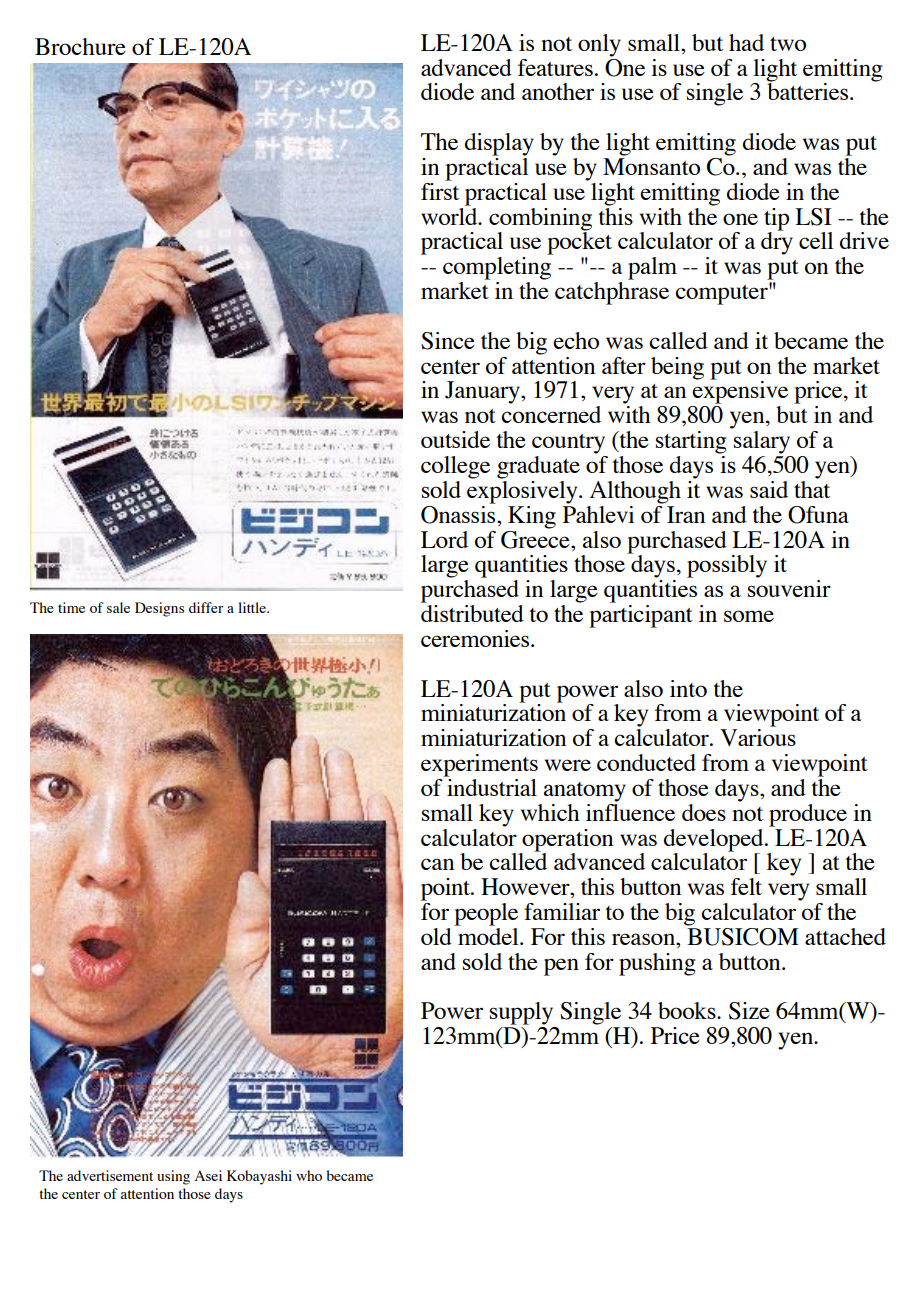 The image size is (924, 1307). What do you see at coordinates (440, 190) in the document?
I see `first` at bounding box center [440, 190].
